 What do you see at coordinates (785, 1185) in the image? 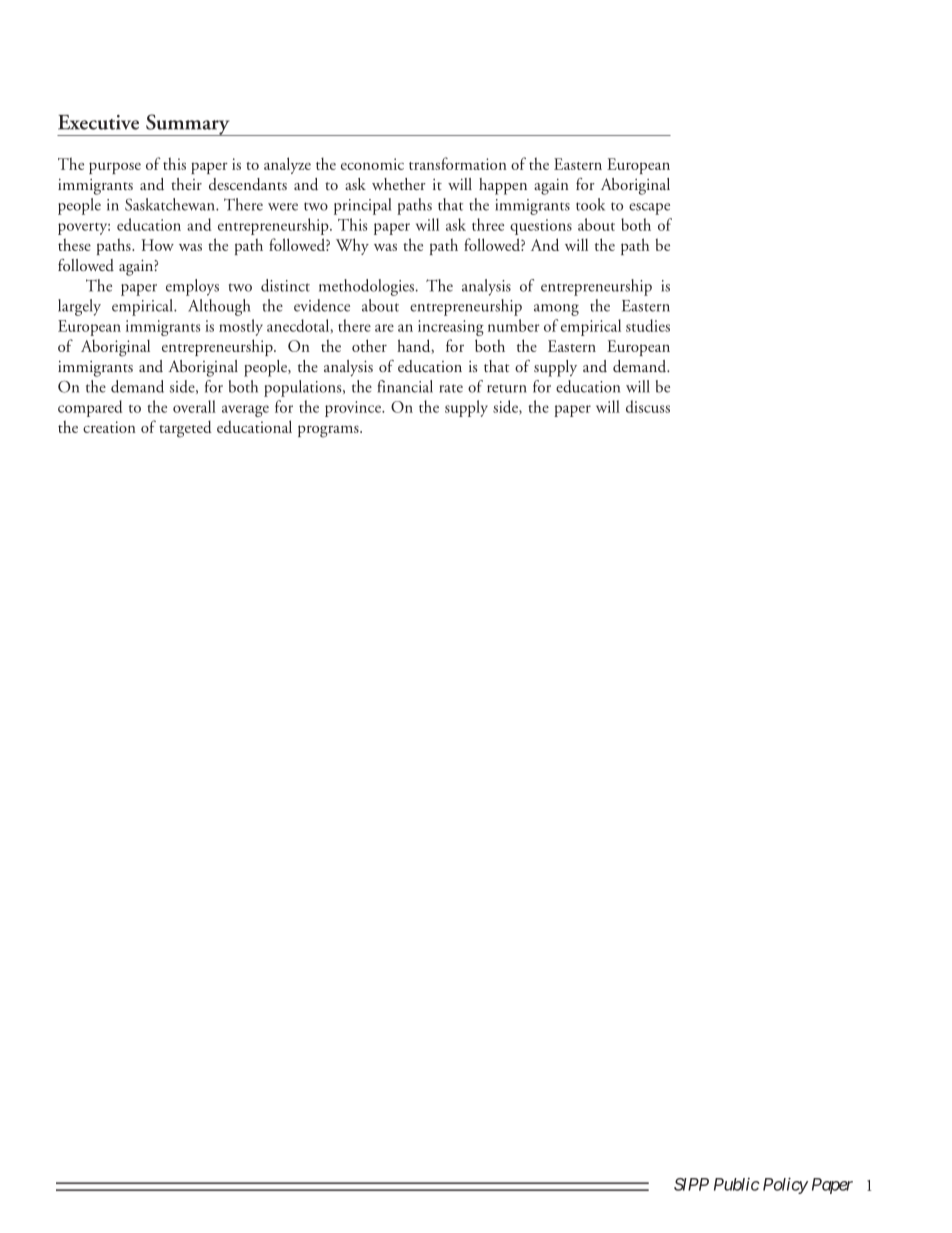
I see `Policy` at bounding box center [785, 1185].
